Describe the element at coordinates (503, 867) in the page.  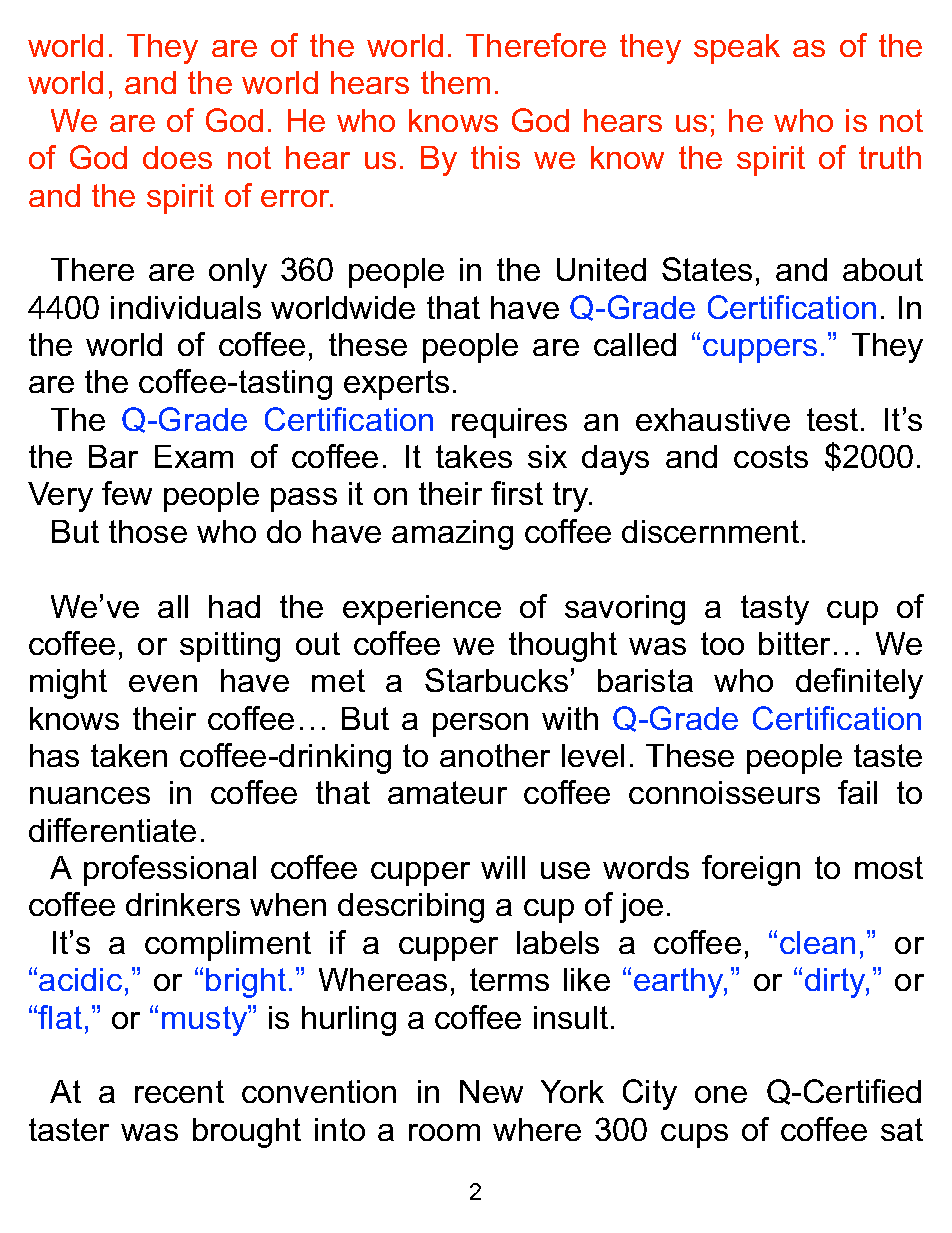
I see `will` at that location.
